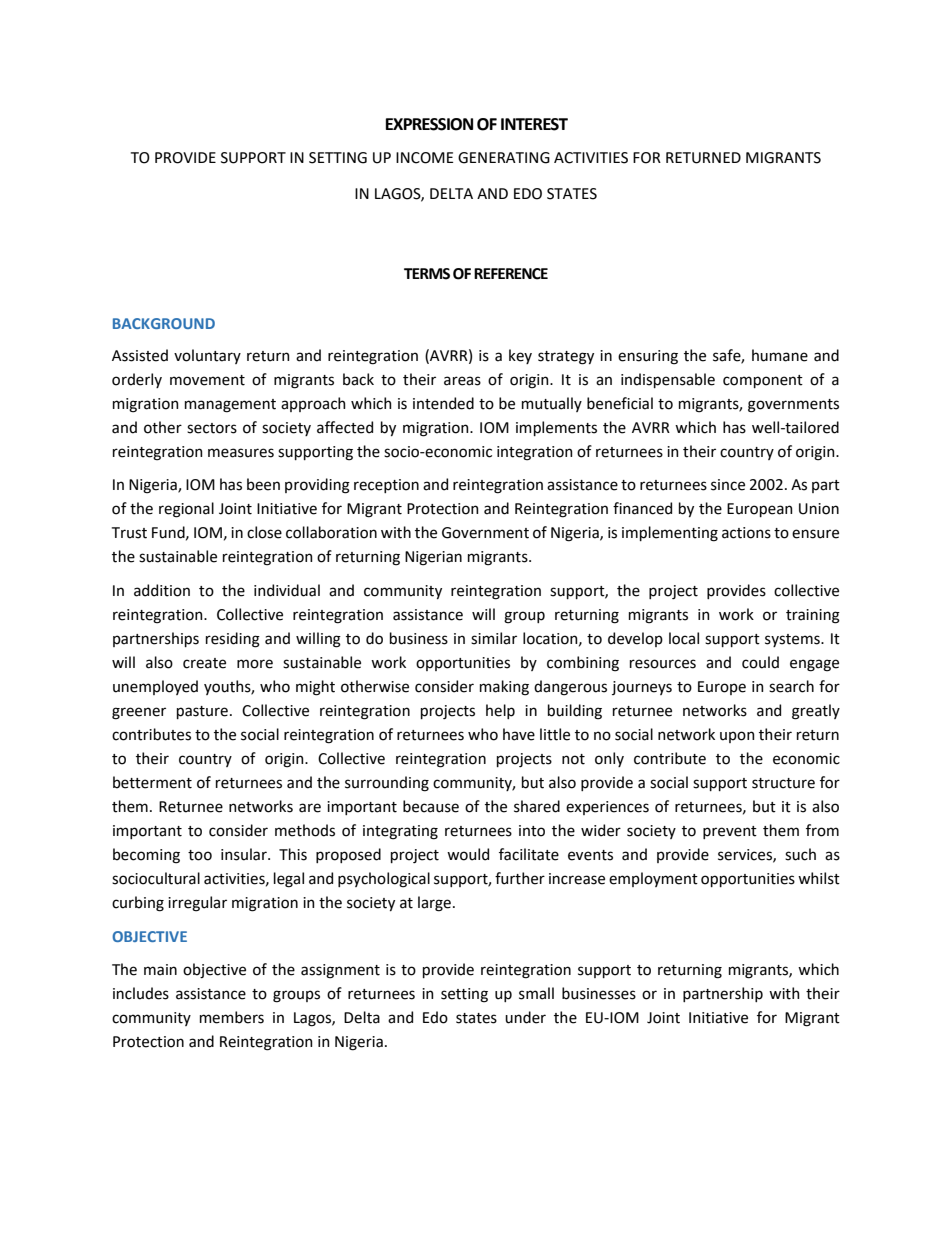 The height and width of the screenshot is (1233, 952). What do you see at coordinates (232, 1017) in the screenshot?
I see `members` at bounding box center [232, 1017].
